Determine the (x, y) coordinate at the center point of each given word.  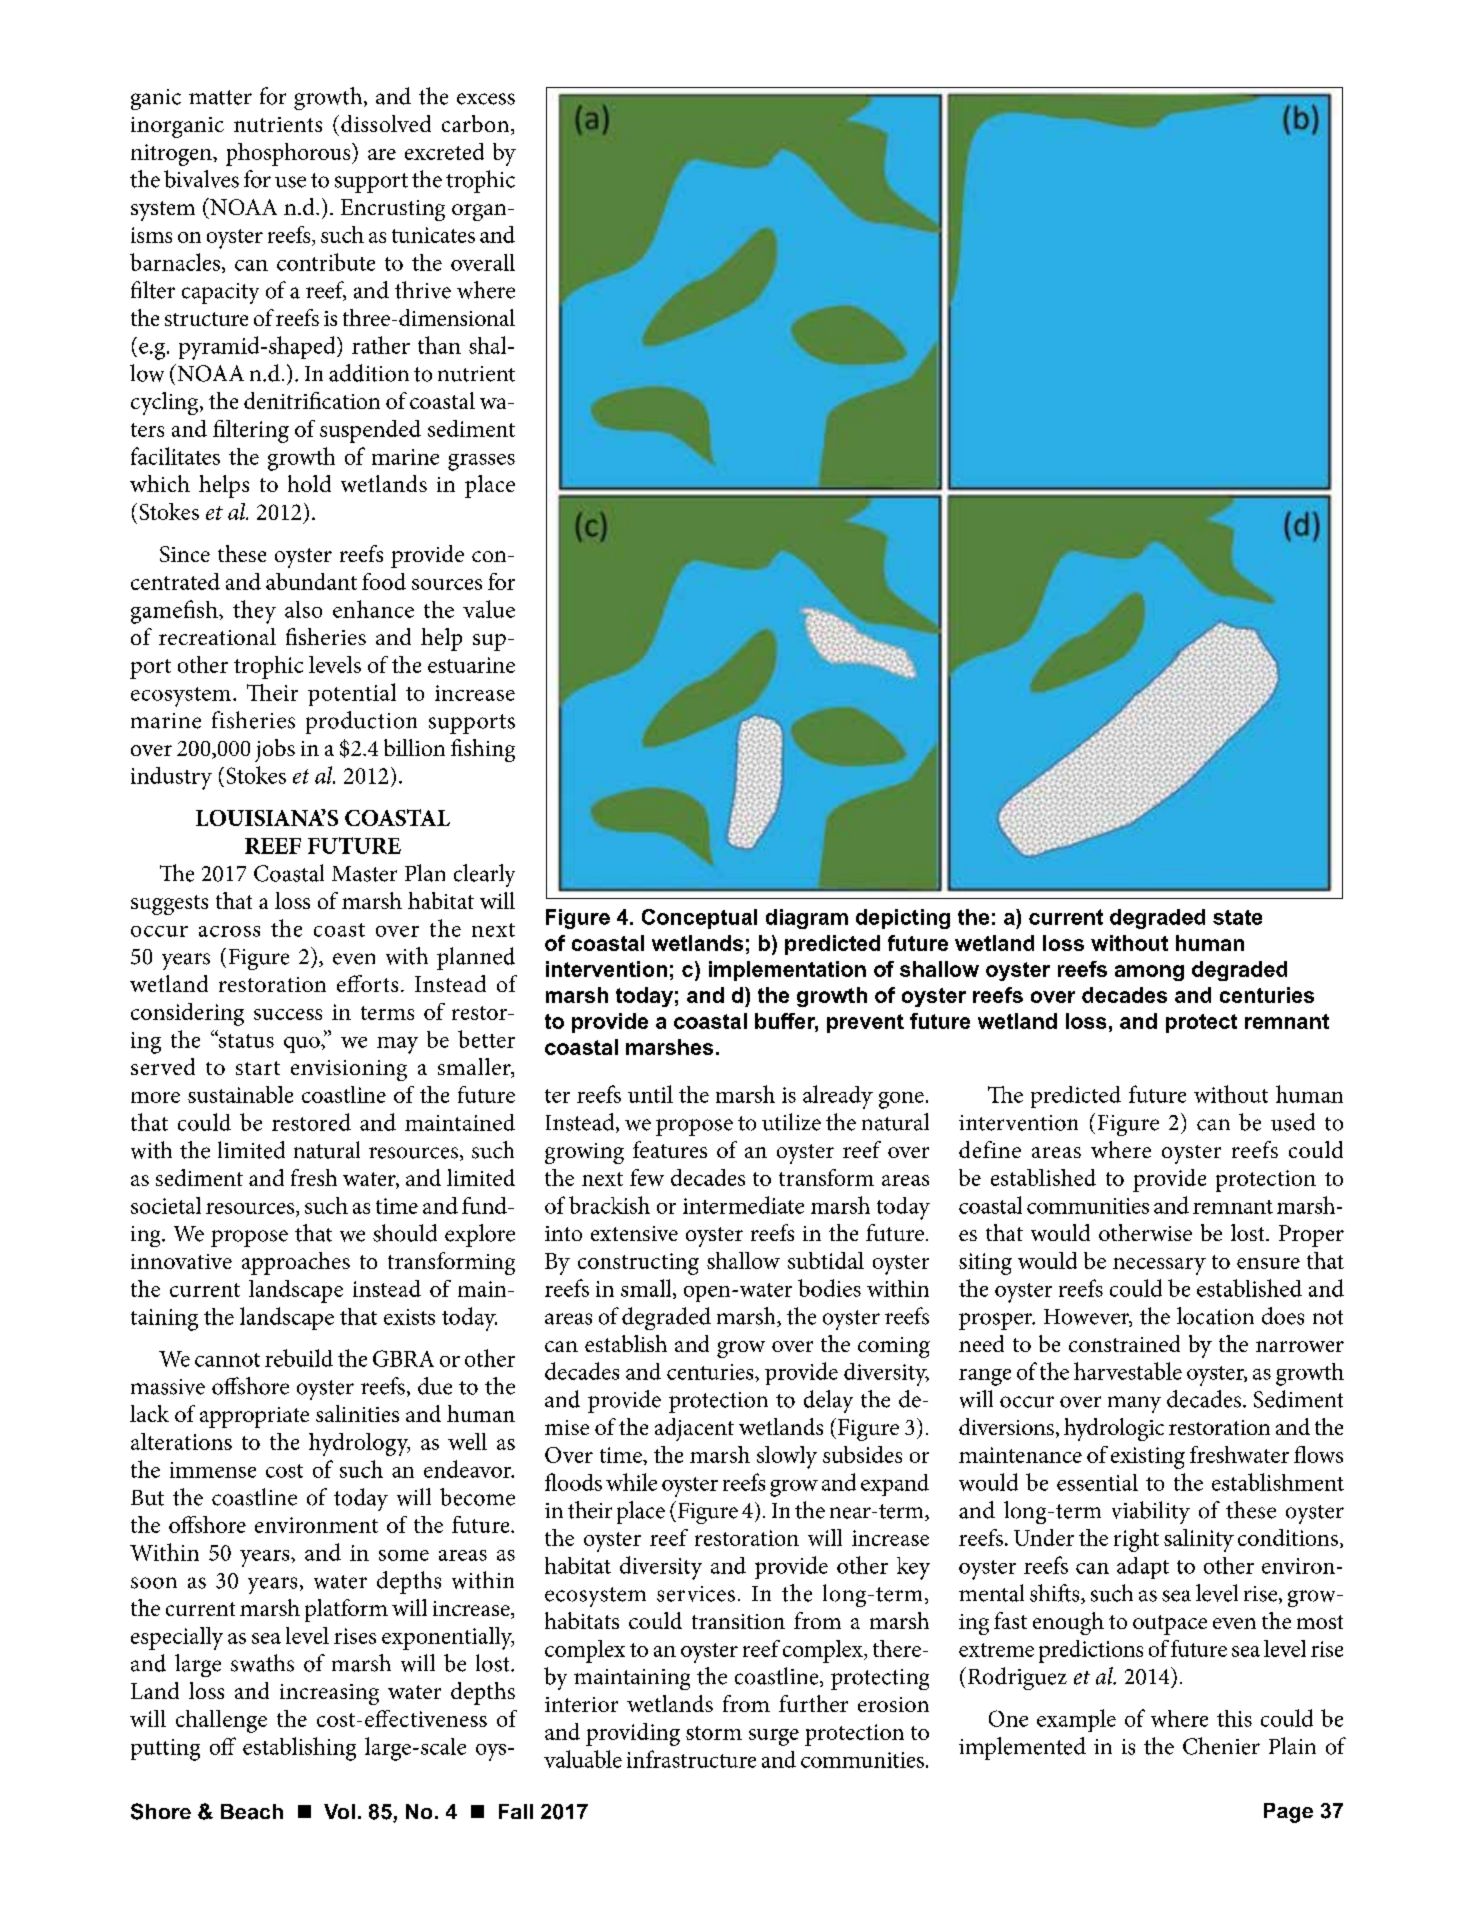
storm (714, 1733)
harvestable (1128, 1371)
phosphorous (289, 154)
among (1149, 973)
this (1234, 1718)
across (229, 931)
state (1237, 917)
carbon (475, 123)
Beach (252, 1812)
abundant (311, 581)
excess (486, 99)
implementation (787, 971)
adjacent (694, 1429)
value (489, 609)
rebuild (299, 1358)
